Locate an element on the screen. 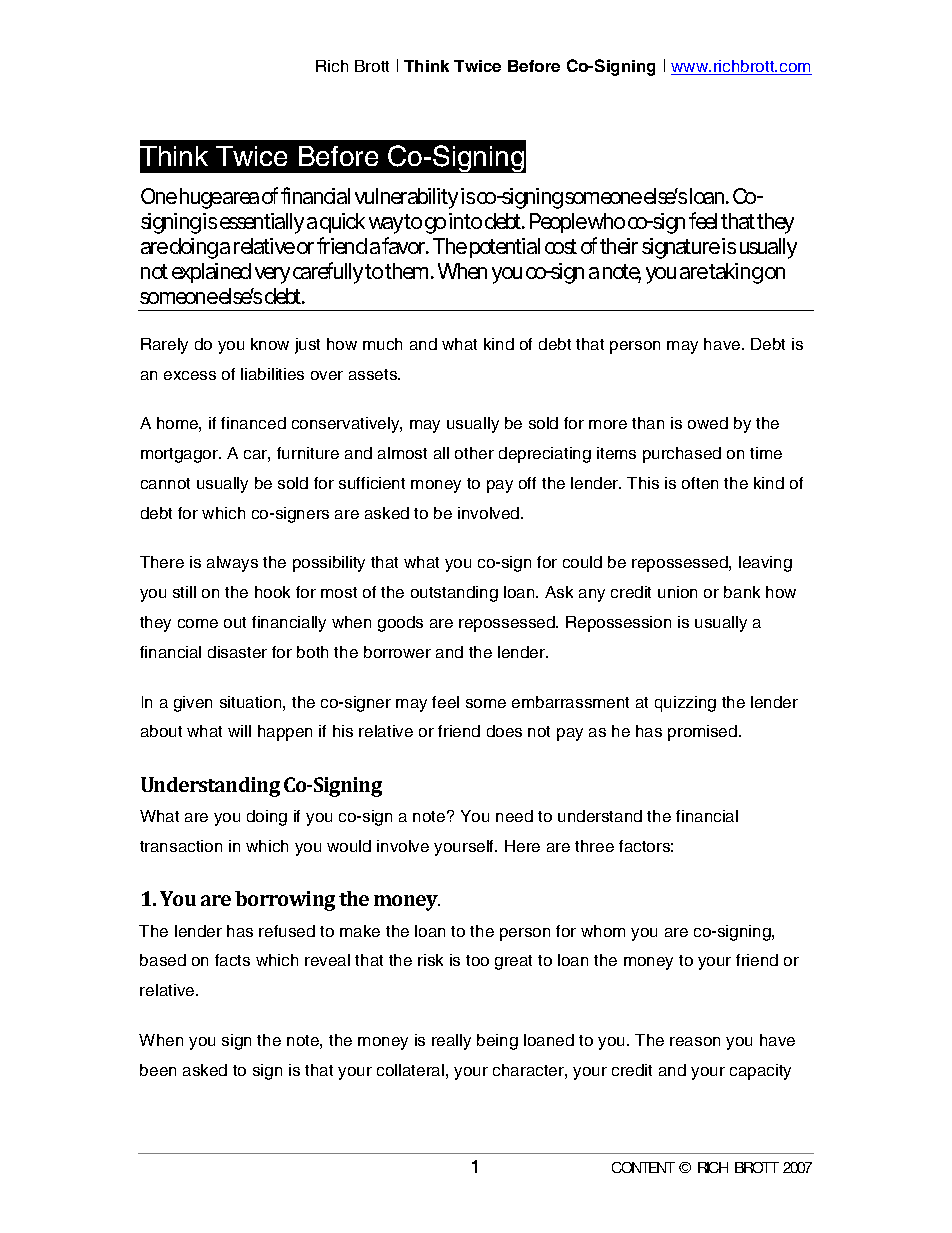  does is located at coordinates (504, 731).
